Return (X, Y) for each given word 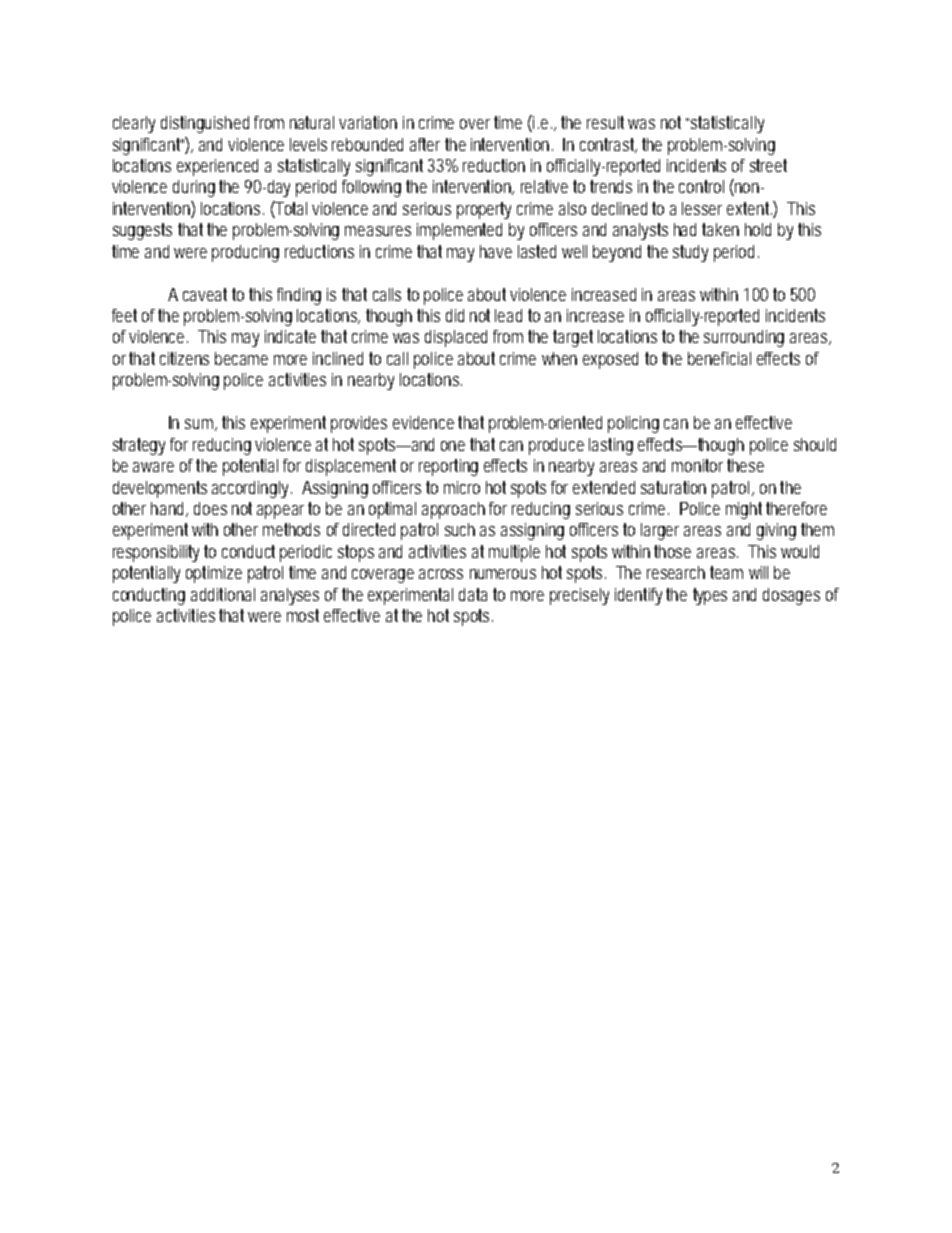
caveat (205, 294)
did (455, 315)
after (425, 144)
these (745, 465)
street (768, 165)
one (453, 446)
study (690, 253)
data (473, 594)
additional (223, 594)
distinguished (205, 124)
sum (201, 425)
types (710, 596)
